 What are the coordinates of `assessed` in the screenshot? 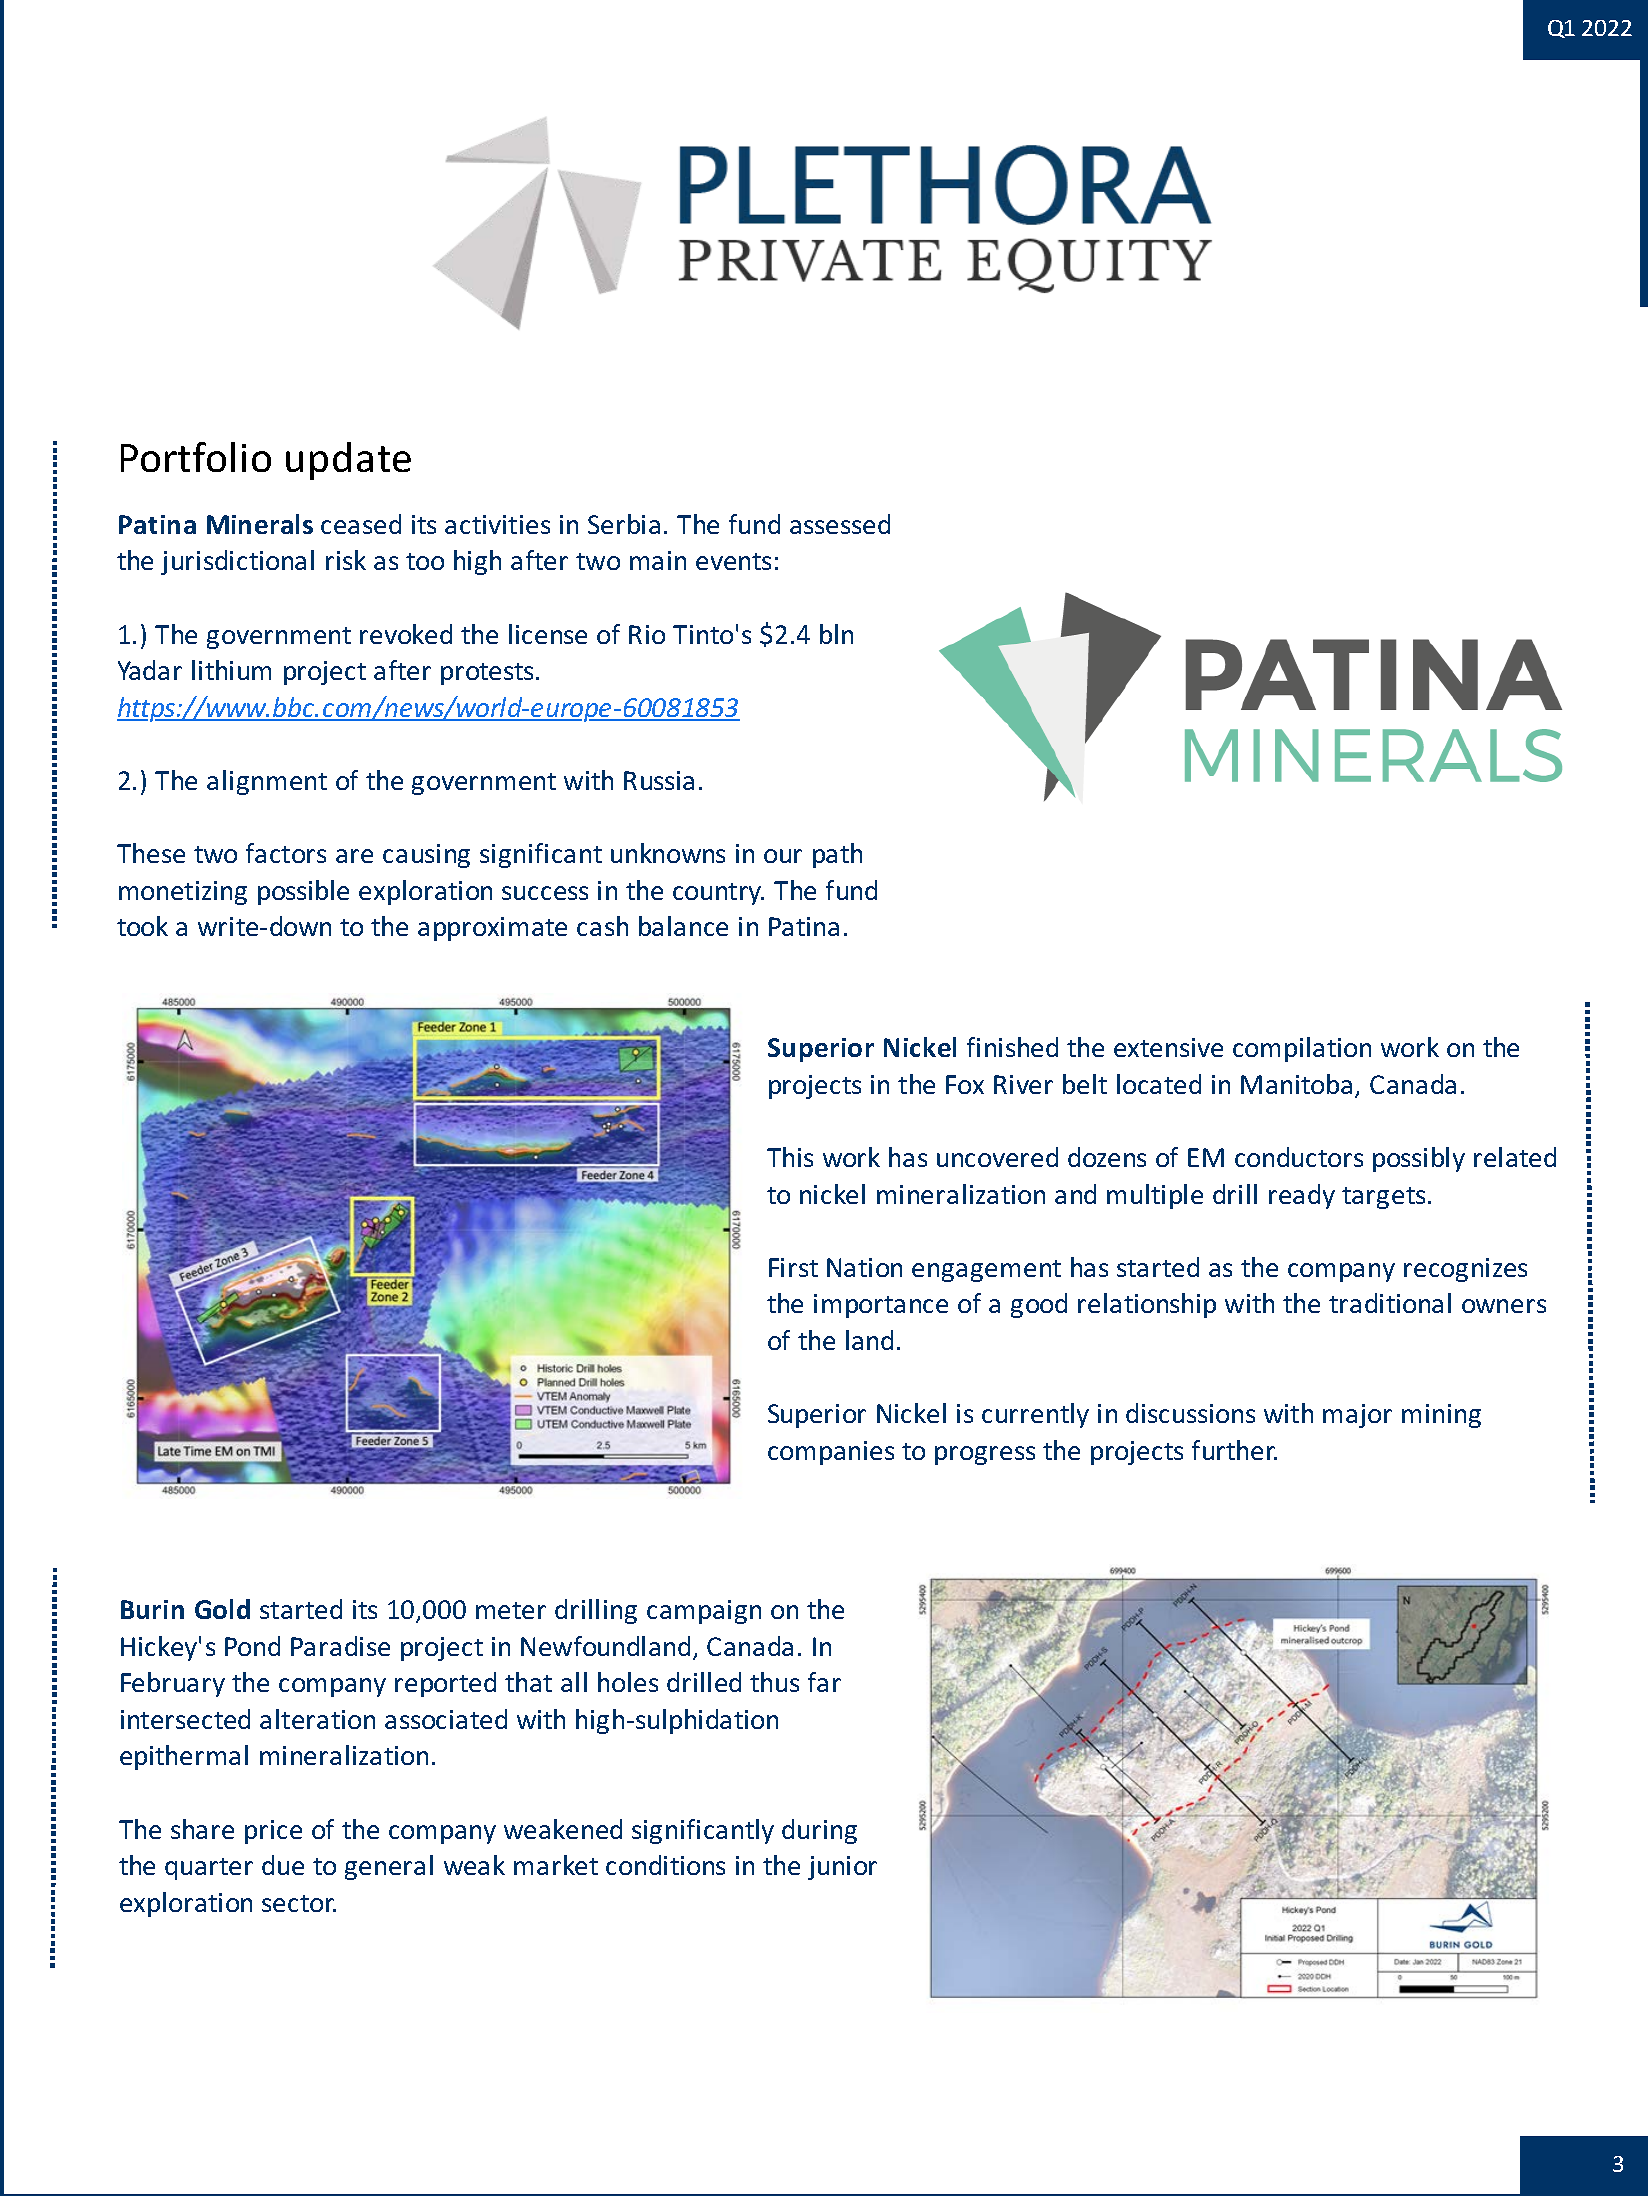 It's located at (840, 524).
